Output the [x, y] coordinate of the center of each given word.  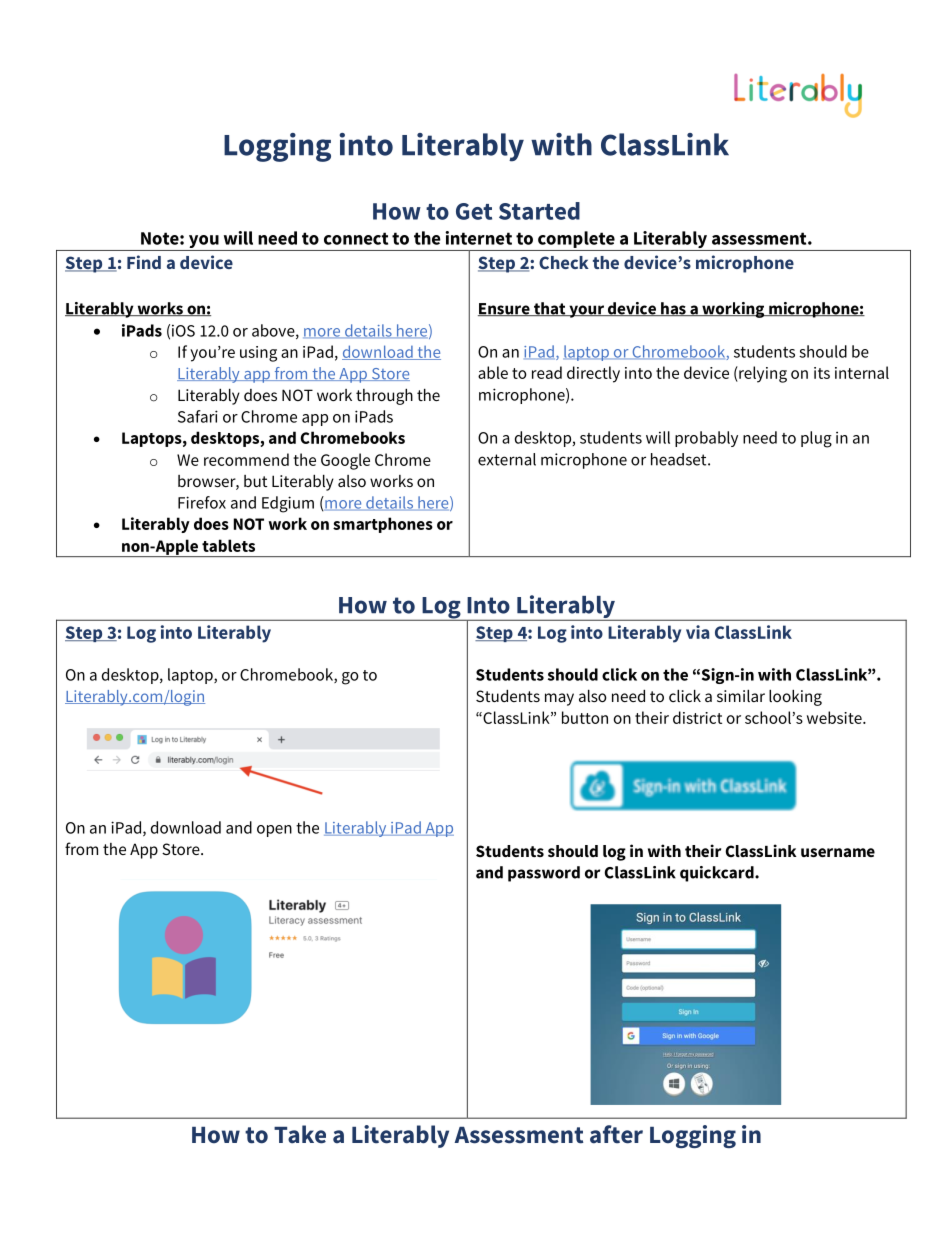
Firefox [202, 502]
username [838, 852]
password [544, 874]
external [507, 459]
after [616, 1134]
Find [144, 262]
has [673, 309]
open [274, 831]
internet [478, 238]
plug [816, 439]
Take [300, 1134]
